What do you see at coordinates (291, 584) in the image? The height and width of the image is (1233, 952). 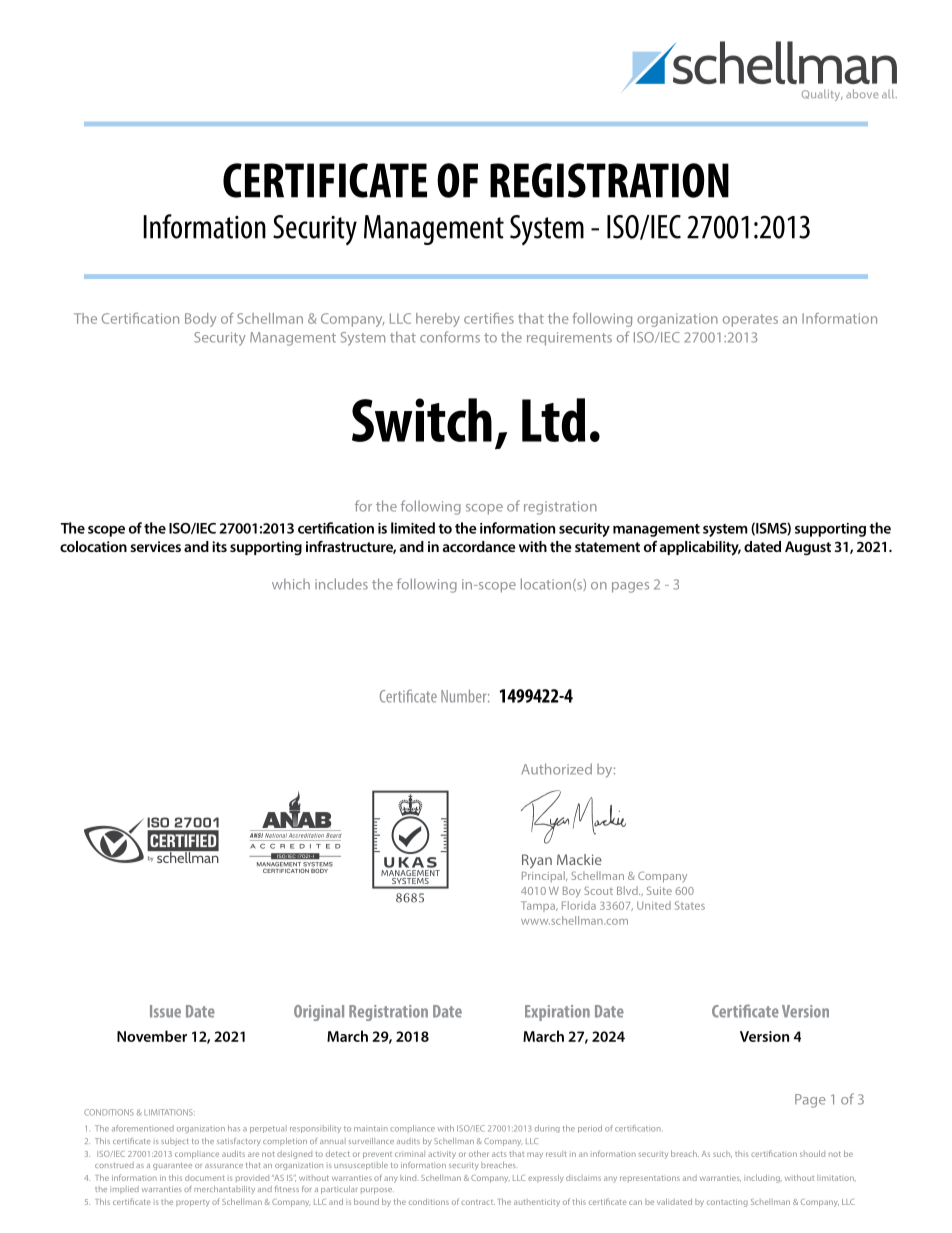 I see `which` at bounding box center [291, 584].
